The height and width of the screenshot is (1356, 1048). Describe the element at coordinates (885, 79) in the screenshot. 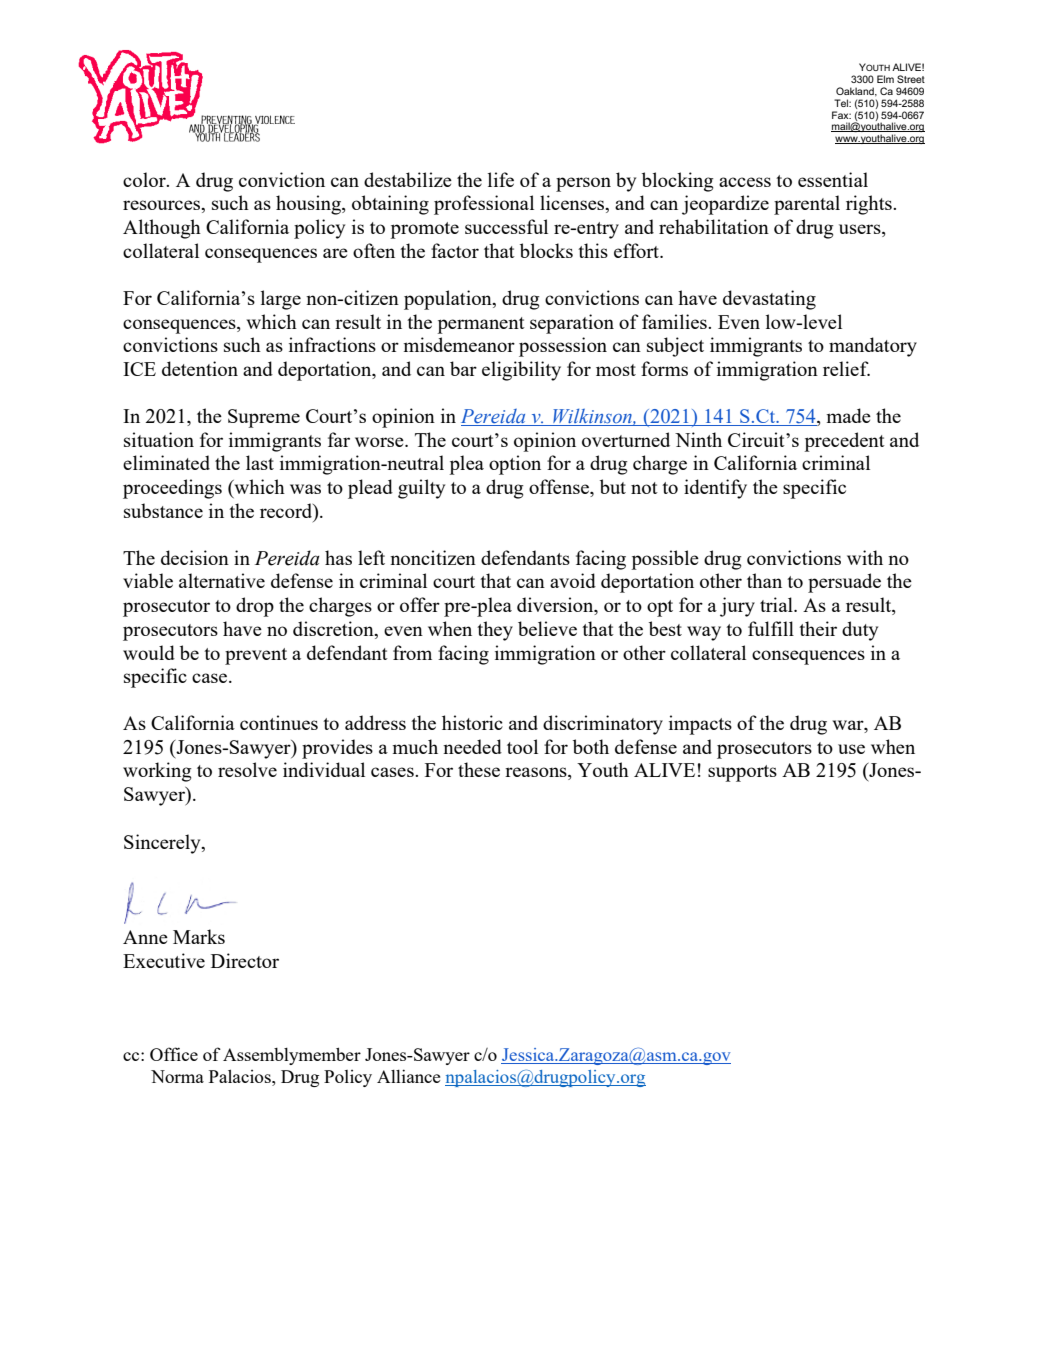

I see `Elm` at that location.
